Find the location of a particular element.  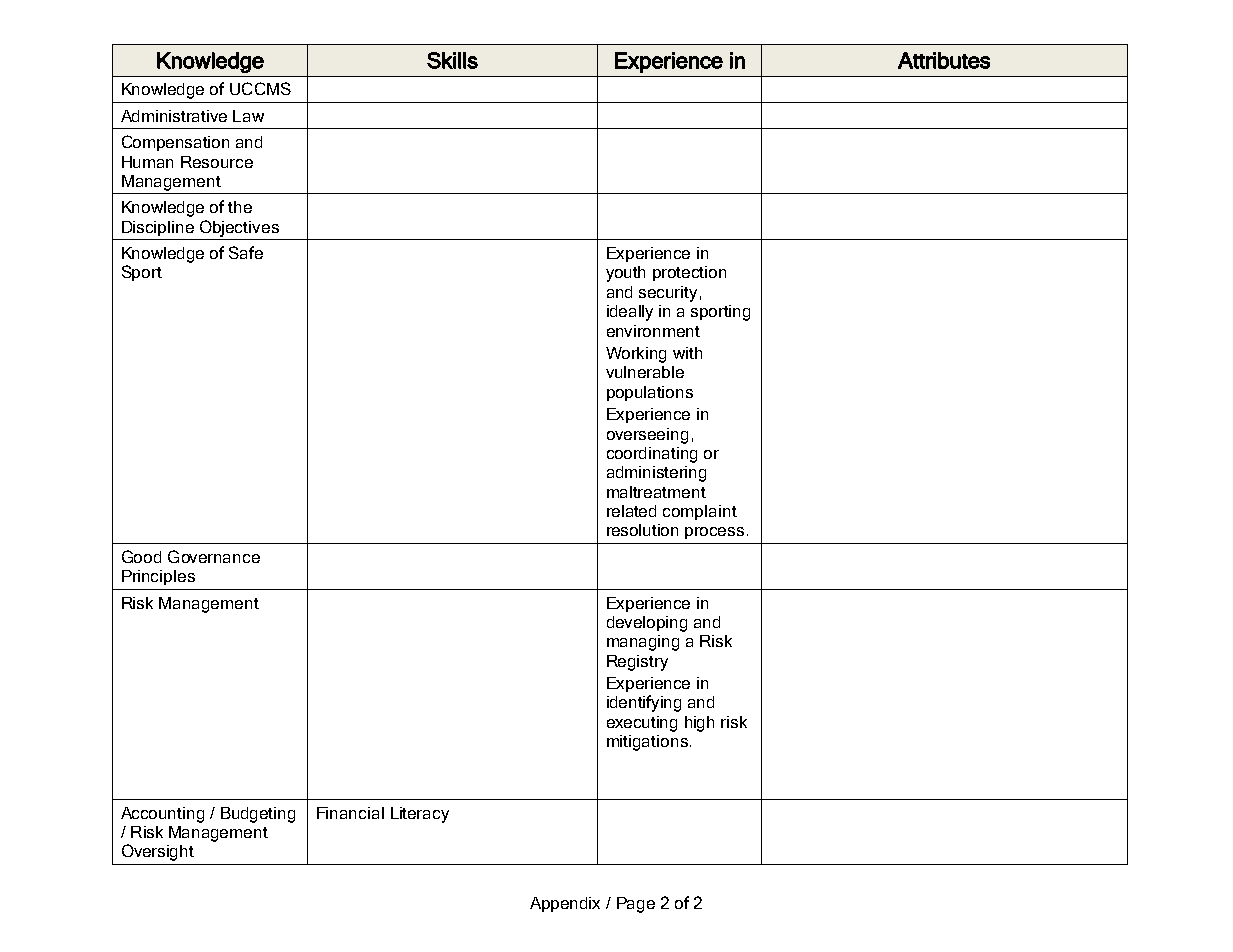

Page is located at coordinates (636, 905).
